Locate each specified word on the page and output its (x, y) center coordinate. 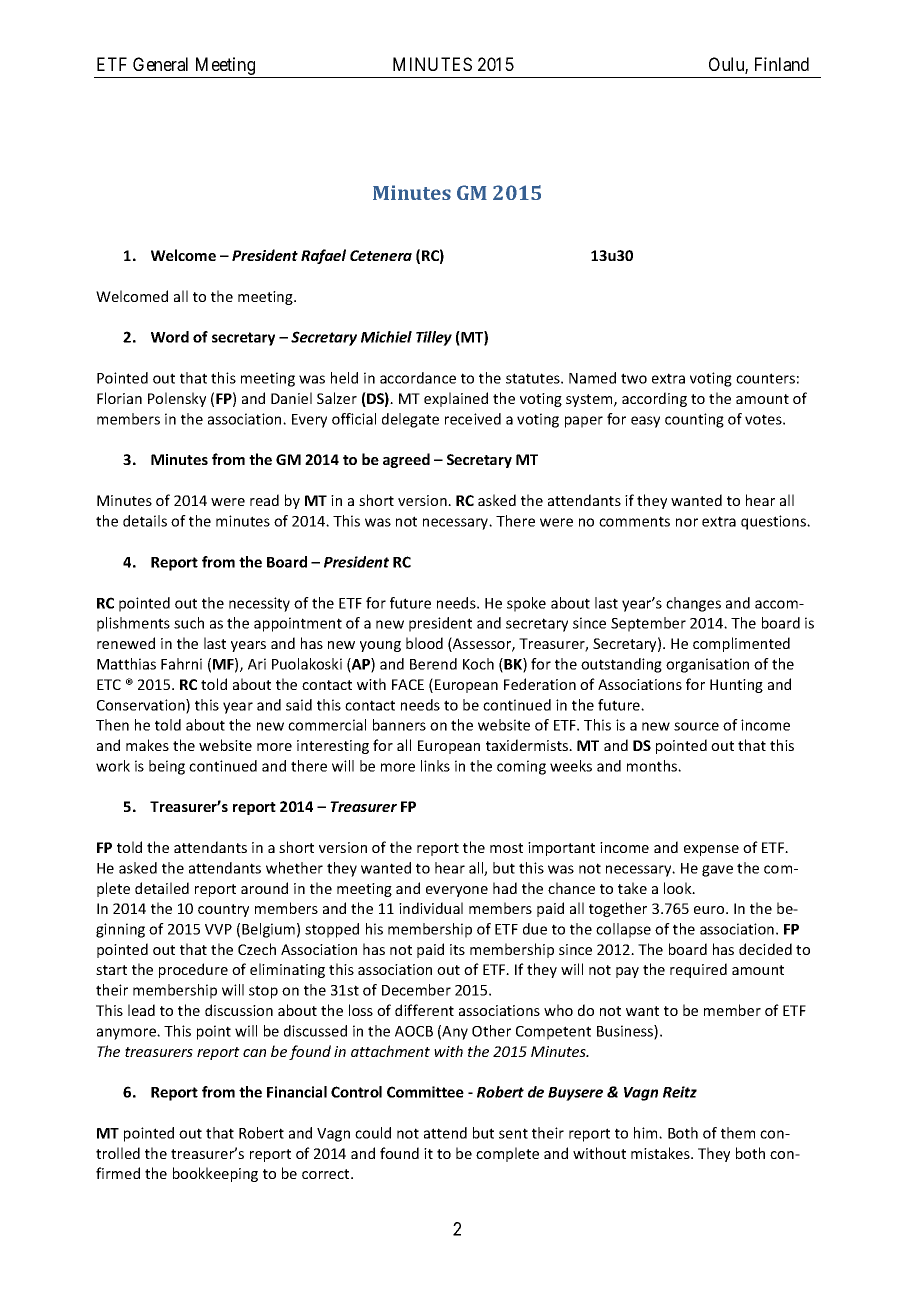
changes (693, 604)
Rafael (323, 256)
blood (424, 643)
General (160, 64)
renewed (126, 643)
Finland (782, 64)
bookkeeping (215, 1174)
